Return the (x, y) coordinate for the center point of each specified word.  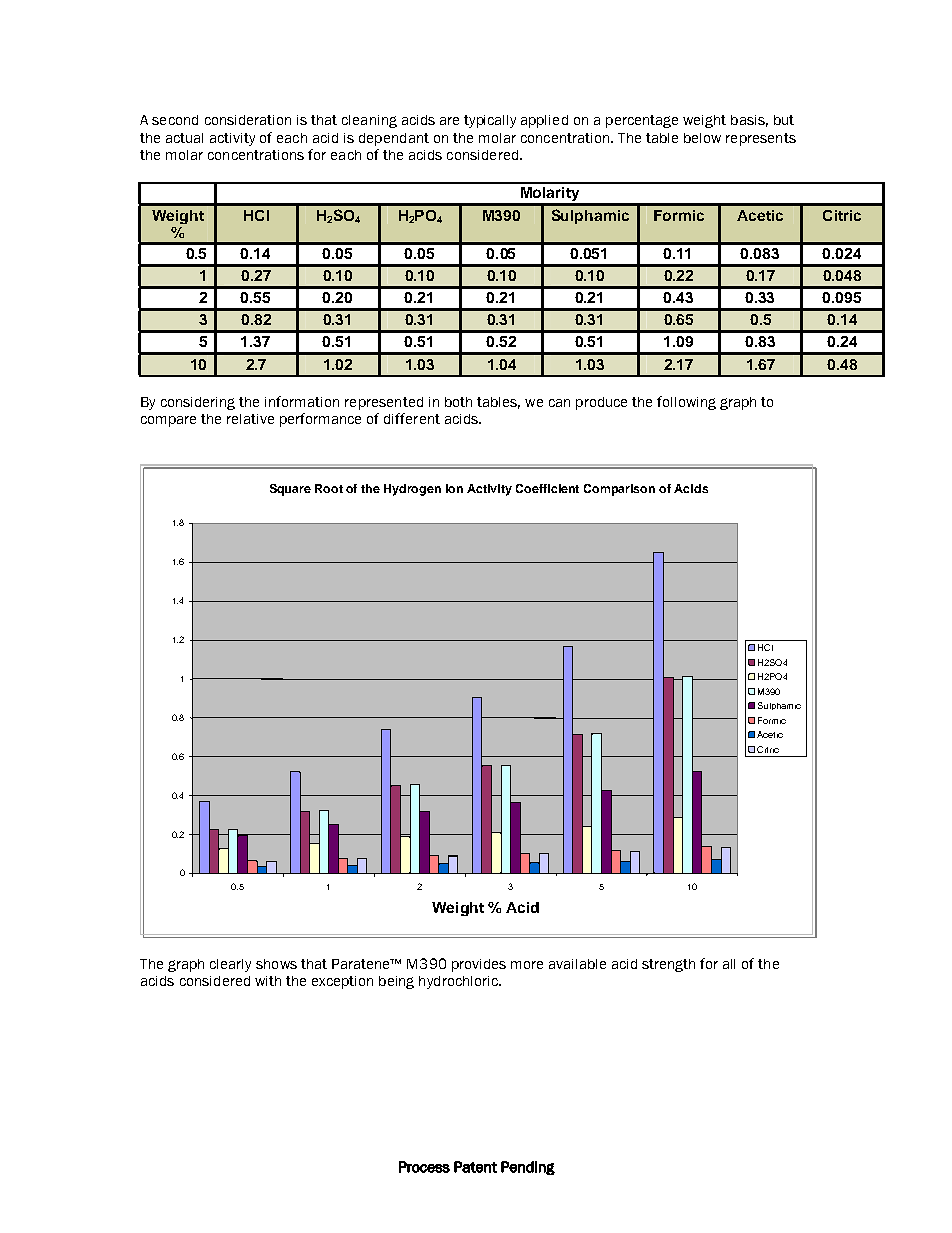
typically (490, 121)
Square (290, 490)
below (702, 138)
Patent (475, 1167)
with (268, 981)
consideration (248, 120)
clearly (230, 965)
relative (250, 419)
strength (668, 965)
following (686, 403)
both (458, 402)
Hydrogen (412, 490)
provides (479, 965)
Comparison (619, 490)
